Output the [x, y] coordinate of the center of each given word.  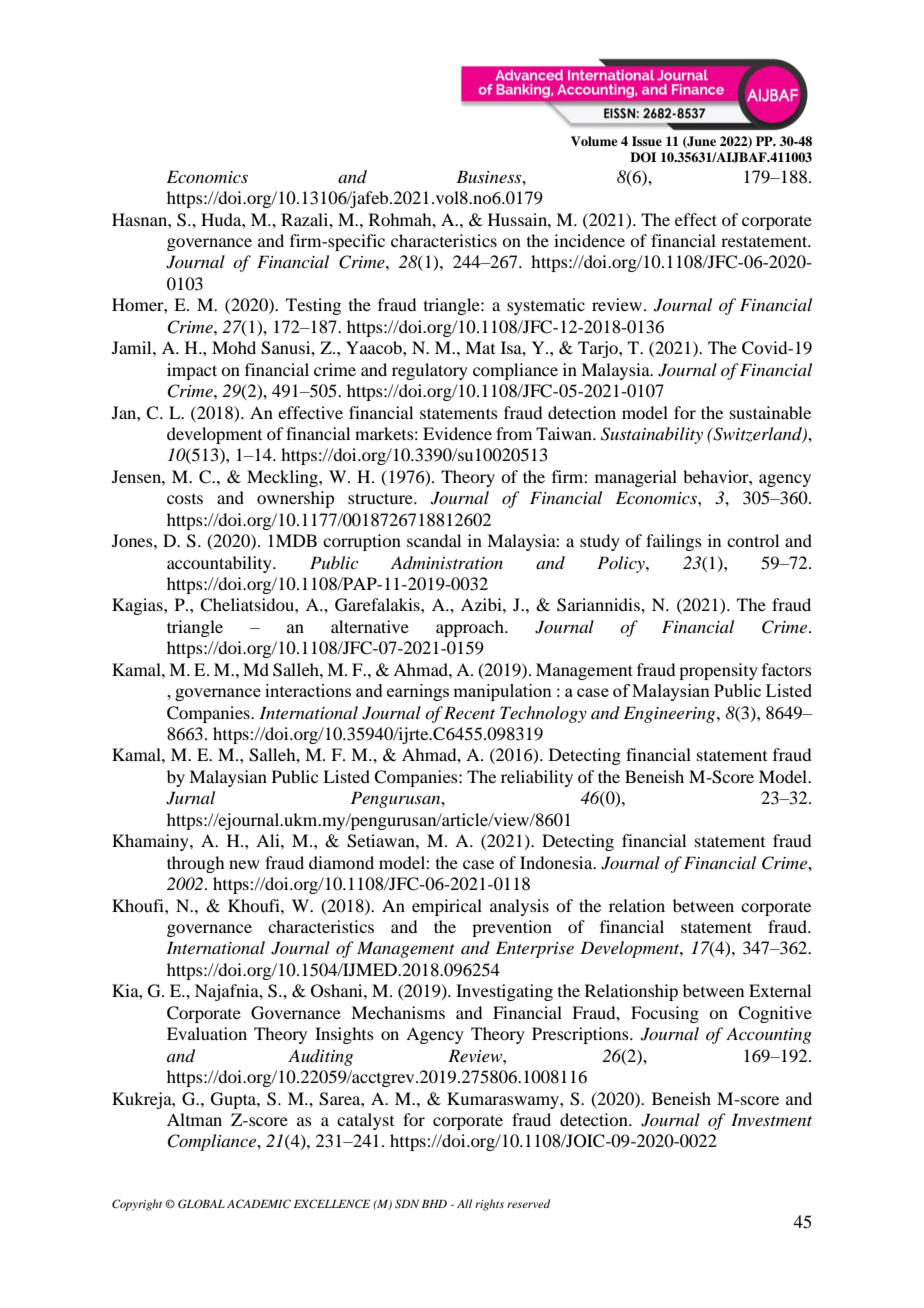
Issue [647, 141]
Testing [313, 306]
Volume [594, 141]
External [780, 990]
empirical [447, 907]
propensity [718, 671]
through [195, 864]
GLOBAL [201, 1203]
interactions [308, 690]
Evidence [457, 433]
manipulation [502, 692]
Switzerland [757, 435]
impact [192, 371]
